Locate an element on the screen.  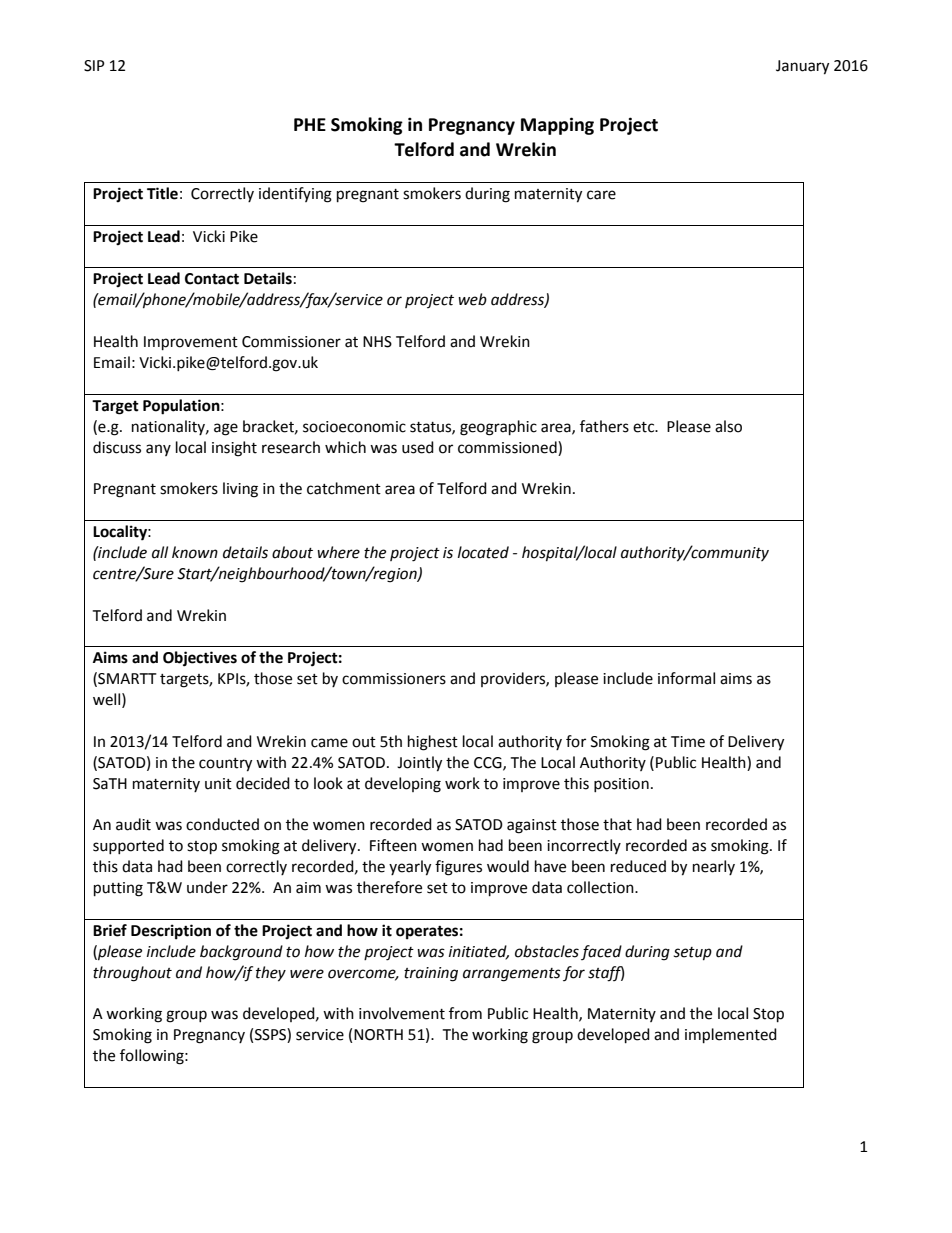
from is located at coordinates (465, 1013).
